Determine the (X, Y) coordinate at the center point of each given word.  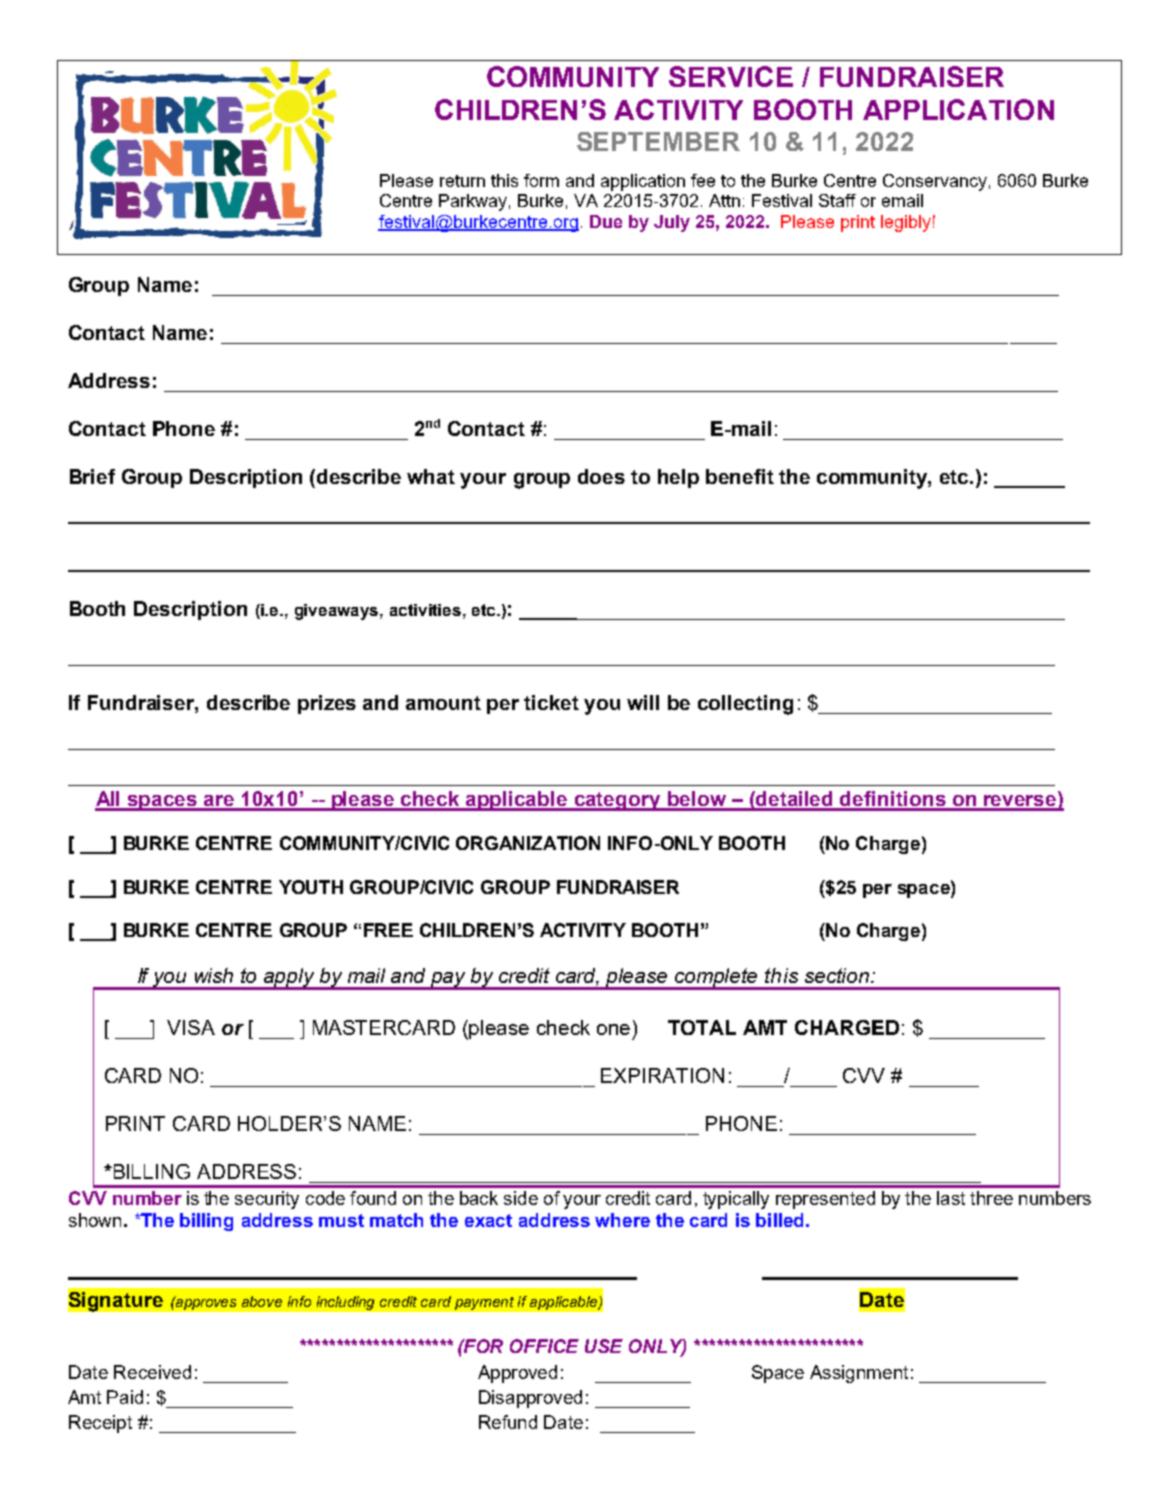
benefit (740, 476)
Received (152, 1372)
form (541, 180)
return (462, 181)
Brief (92, 476)
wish (214, 975)
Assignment (859, 1374)
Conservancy (935, 182)
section (838, 975)
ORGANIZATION (528, 843)
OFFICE (544, 1346)
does (601, 476)
